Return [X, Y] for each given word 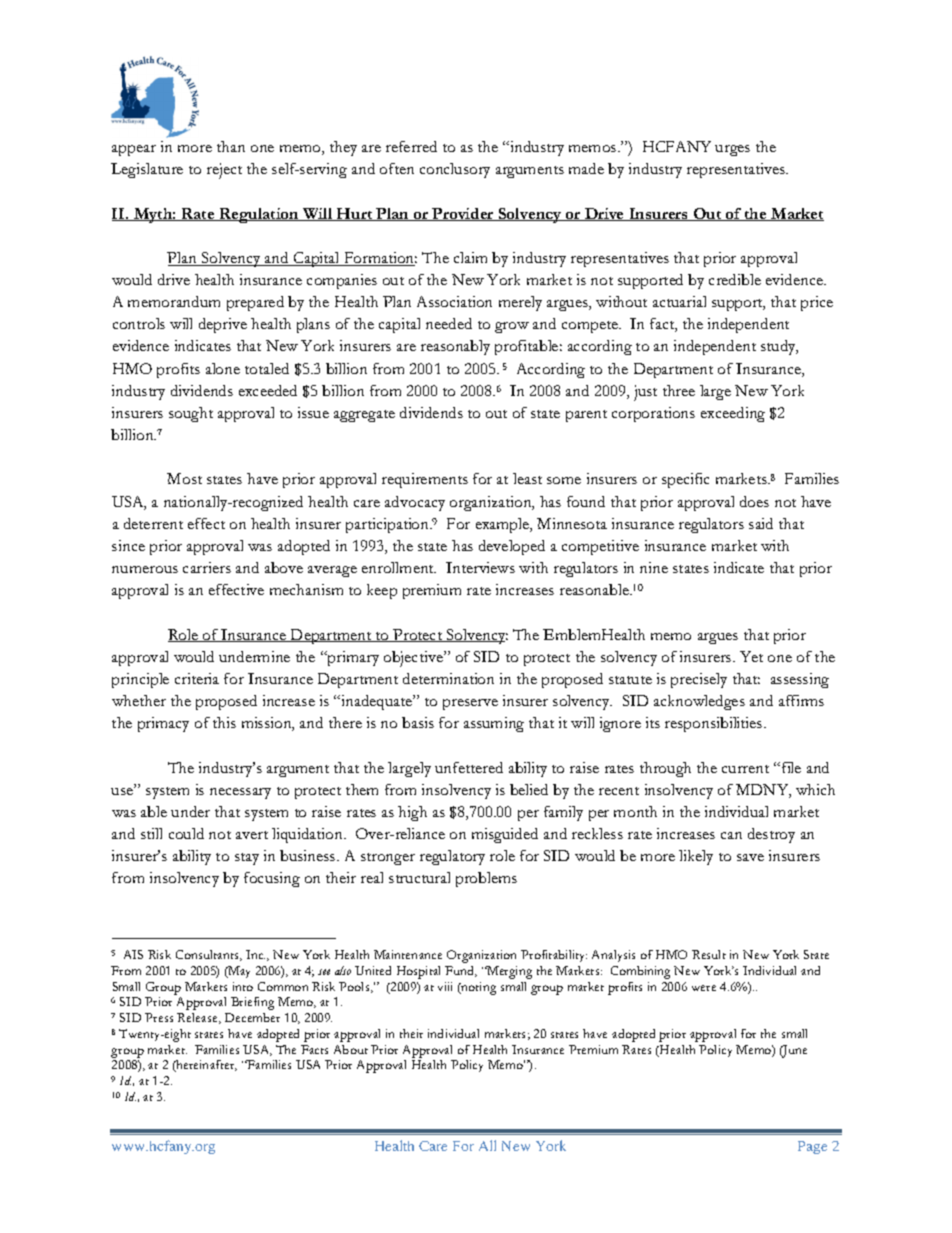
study [779, 347]
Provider [463, 214]
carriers [207, 567]
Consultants [208, 955]
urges [732, 150]
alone [223, 368]
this [224, 722]
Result [709, 954]
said [761, 523]
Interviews [480, 567]
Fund [461, 971]
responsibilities [715, 724]
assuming [494, 724]
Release [198, 1018]
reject [224, 171]
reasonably [455, 347]
